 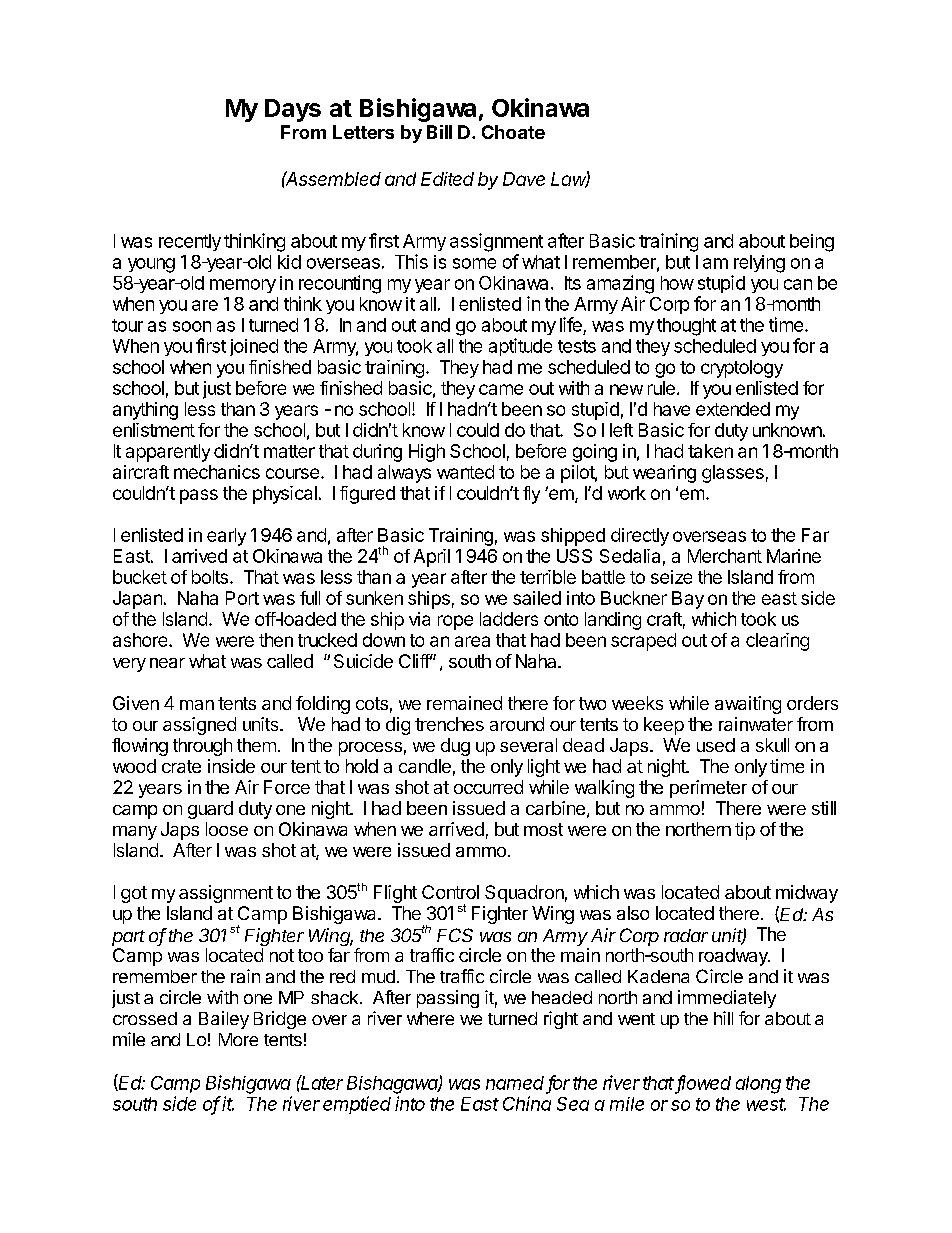 What do you see at coordinates (515, 1083) in the screenshot?
I see `named` at bounding box center [515, 1083].
